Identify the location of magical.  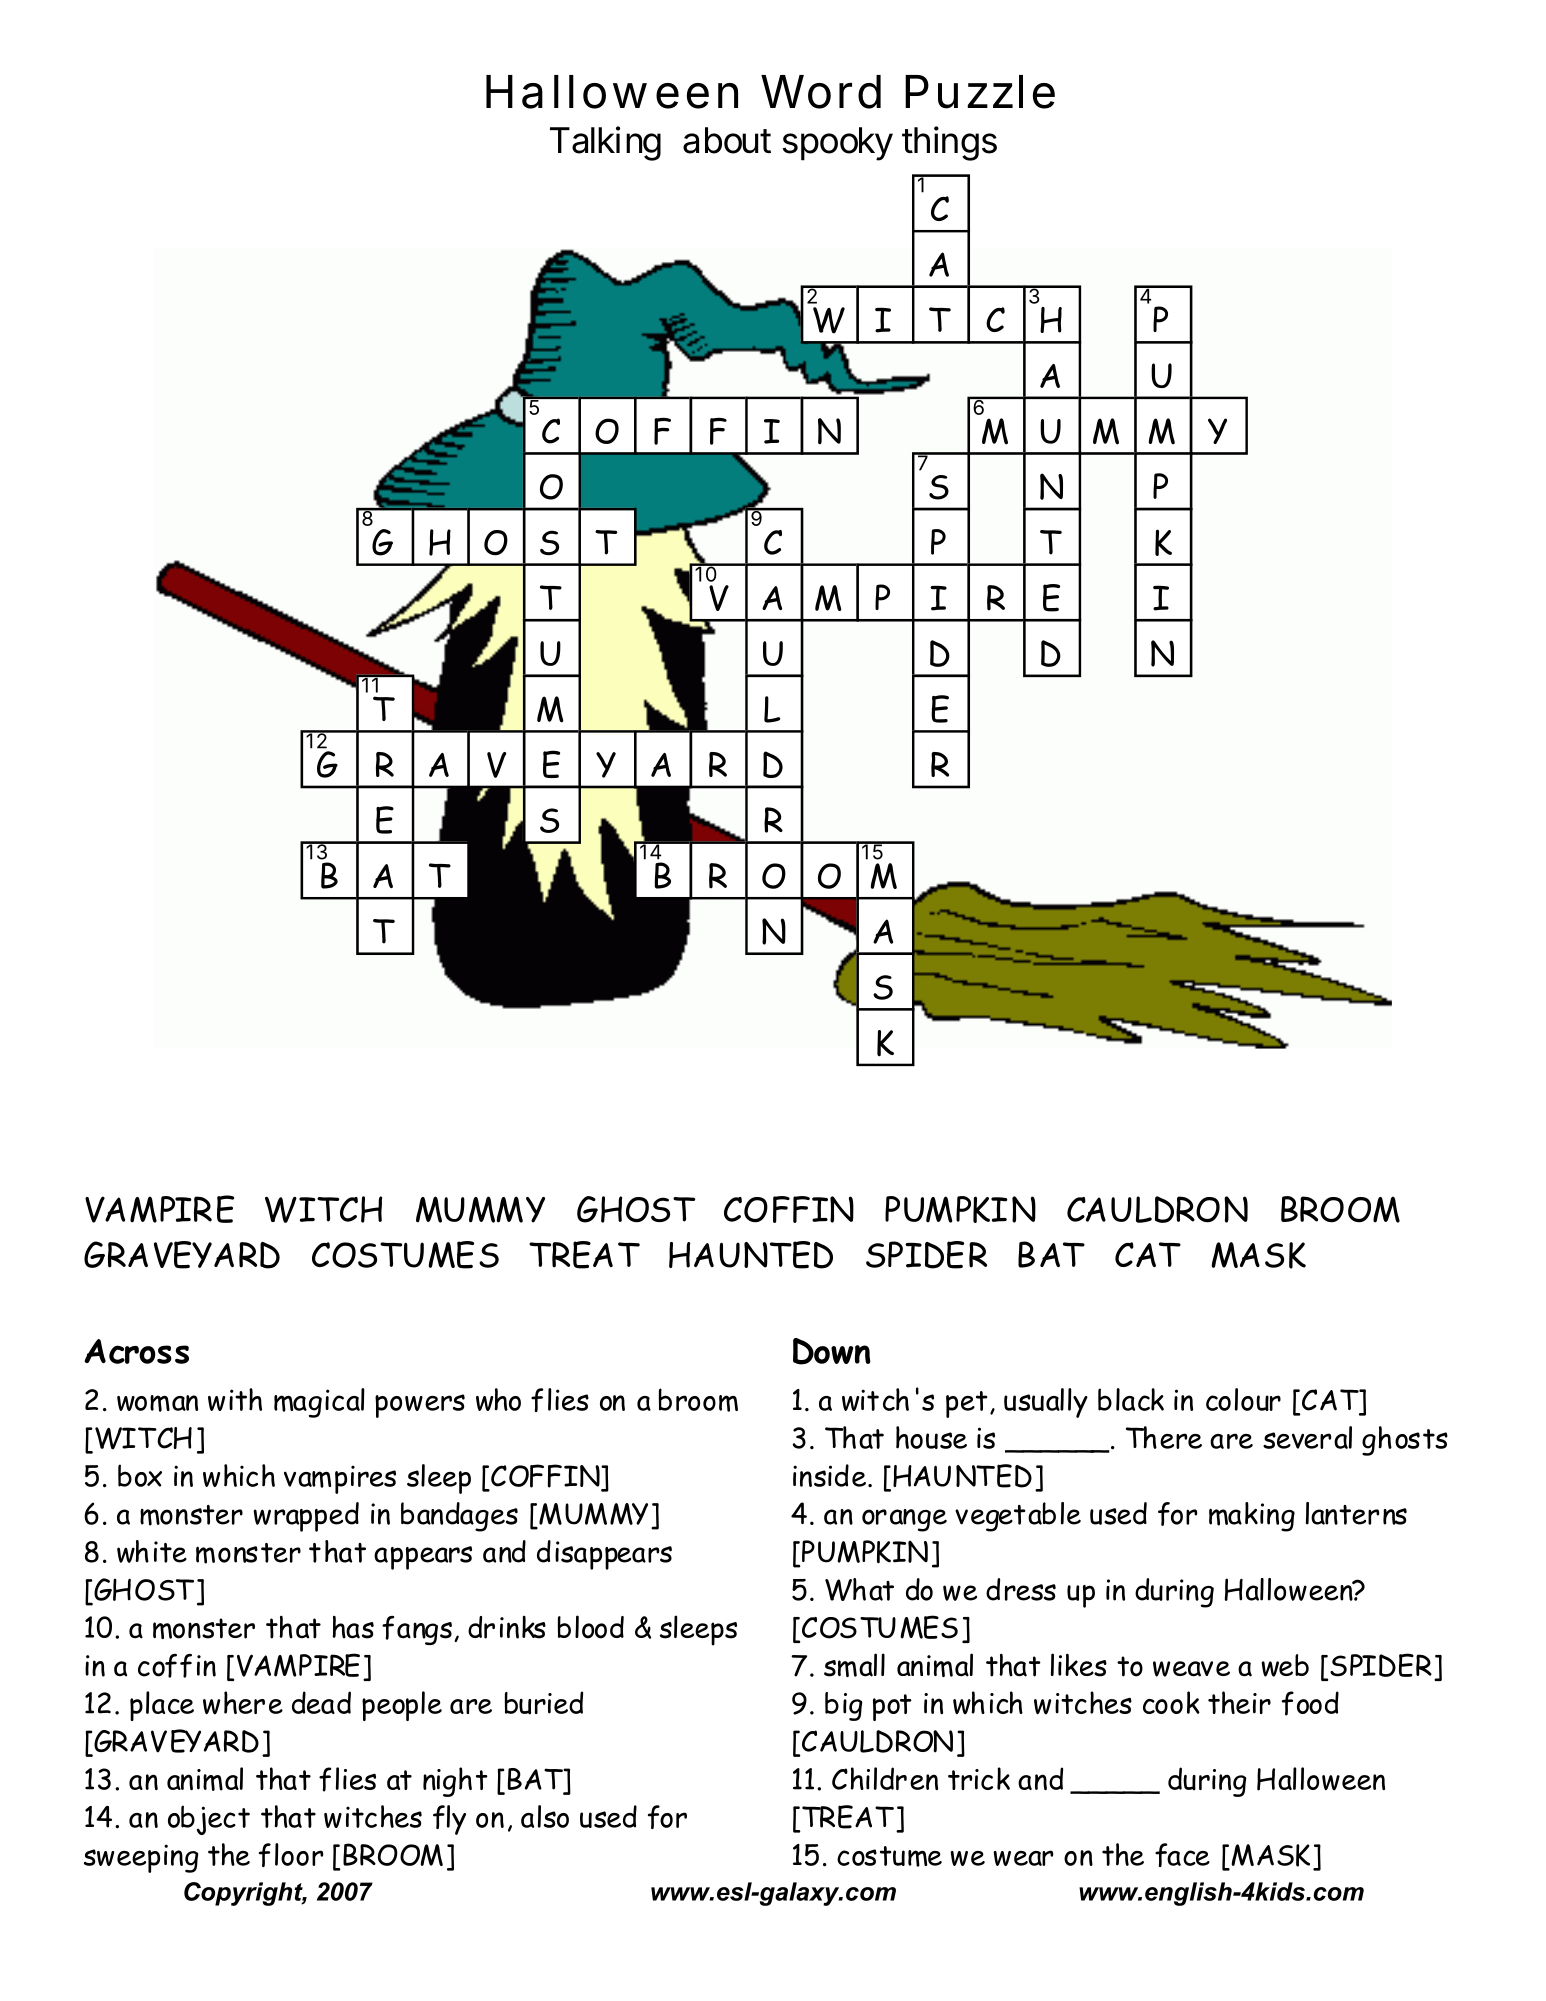
(319, 1403).
